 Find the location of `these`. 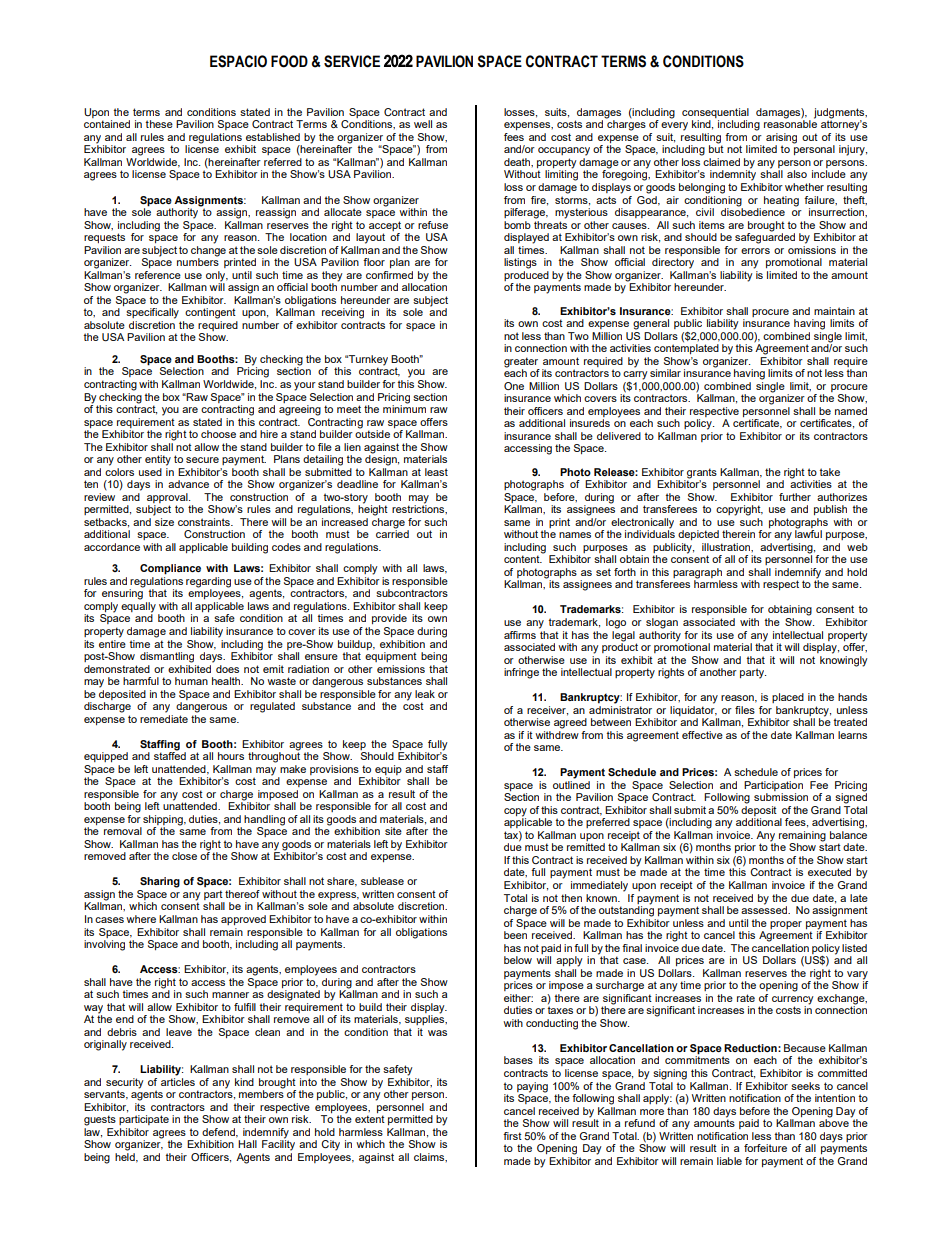

these is located at coordinates (159, 124).
